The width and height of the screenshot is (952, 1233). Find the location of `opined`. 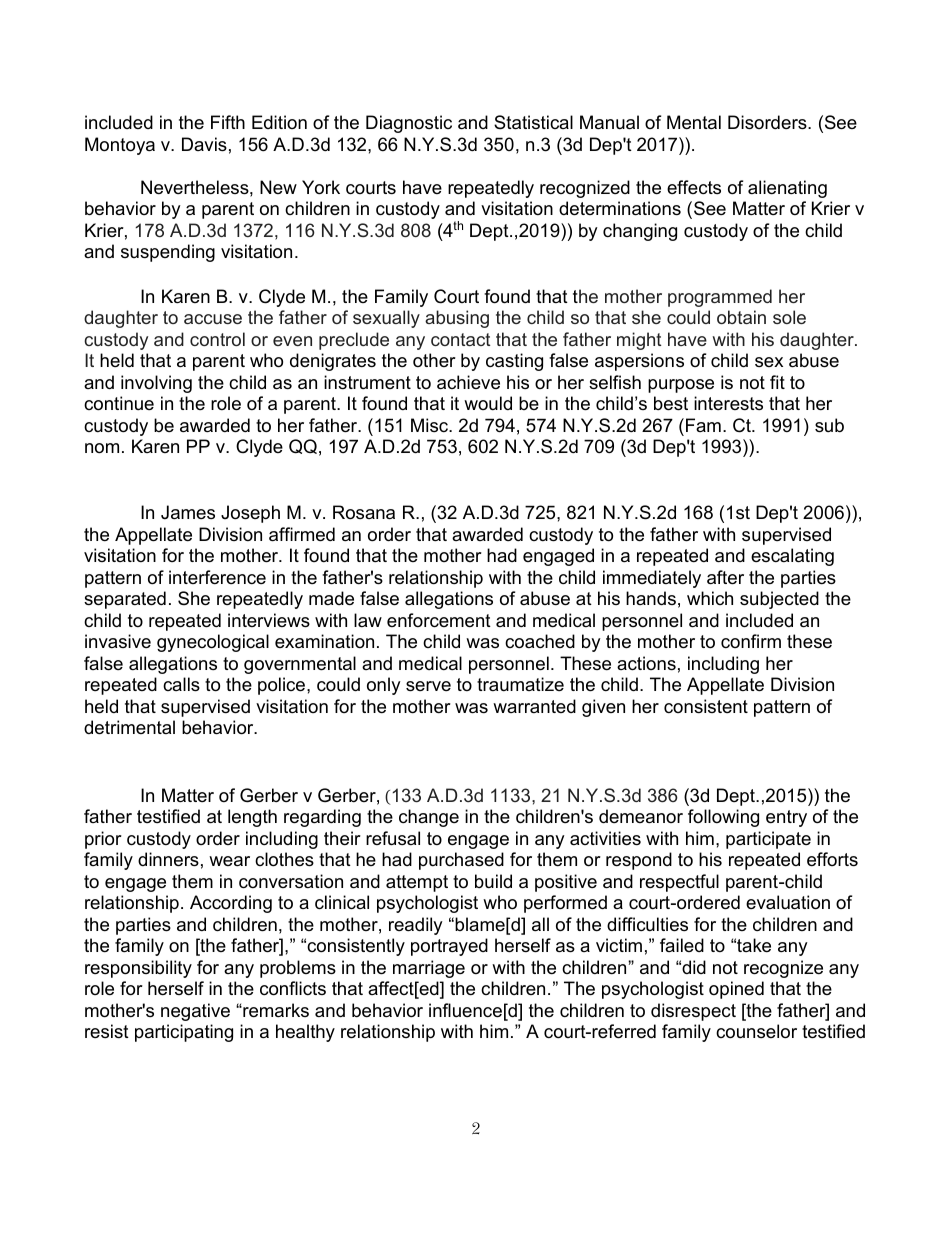

opined is located at coordinates (736, 990).
